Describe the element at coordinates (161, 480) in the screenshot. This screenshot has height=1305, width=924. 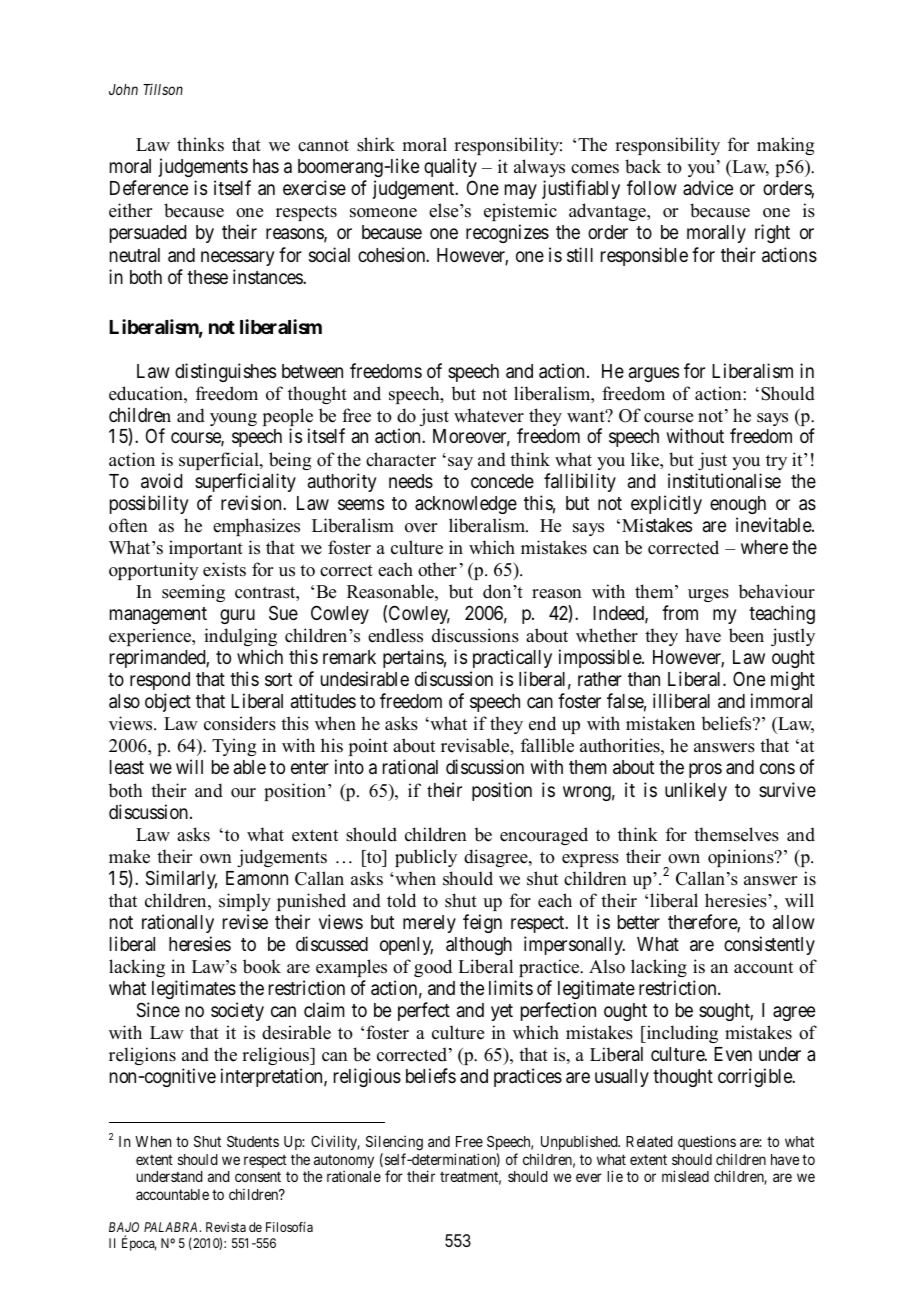
I see `avoid` at that location.
